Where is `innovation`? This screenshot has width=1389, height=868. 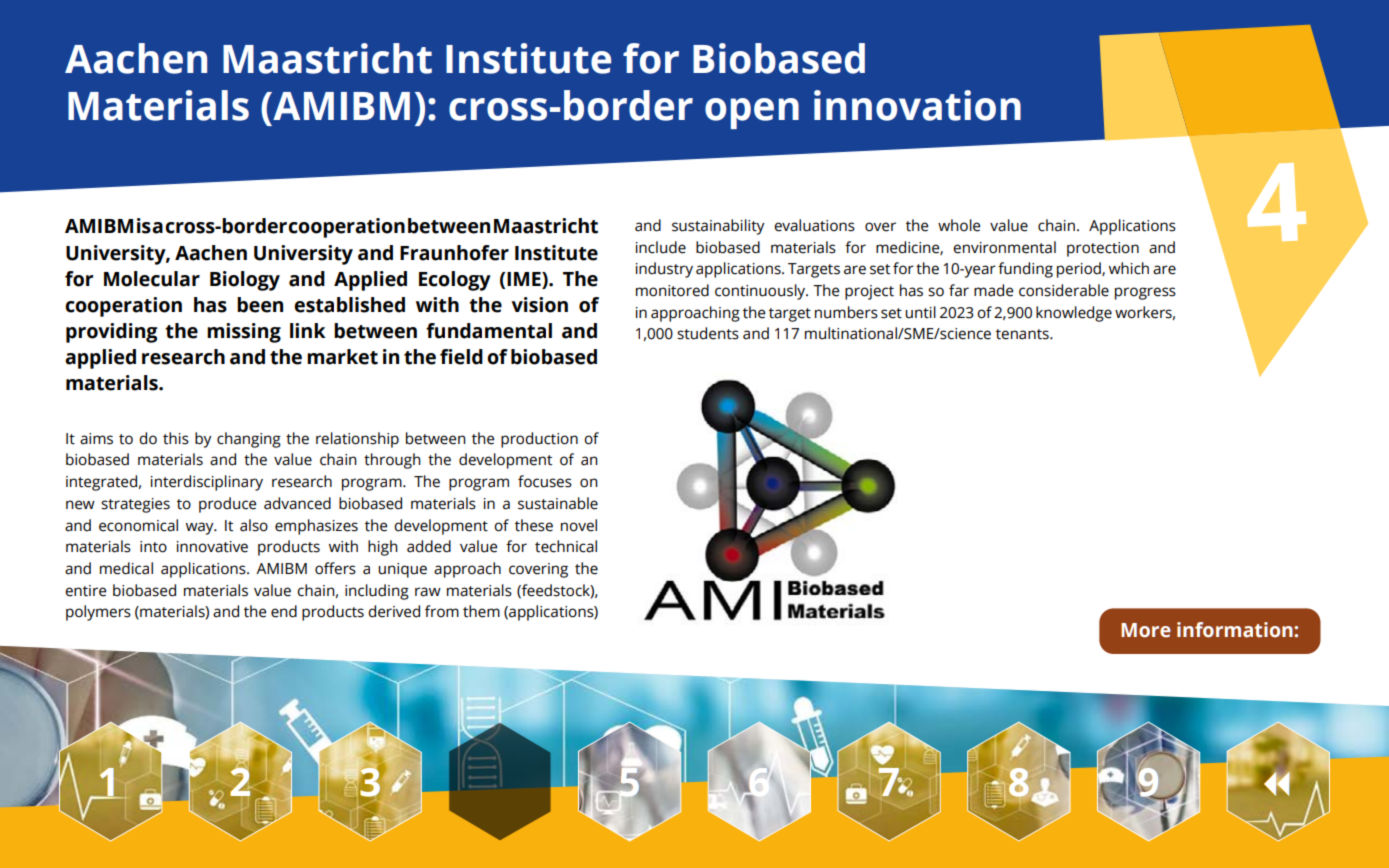
innovation is located at coordinates (917, 105).
